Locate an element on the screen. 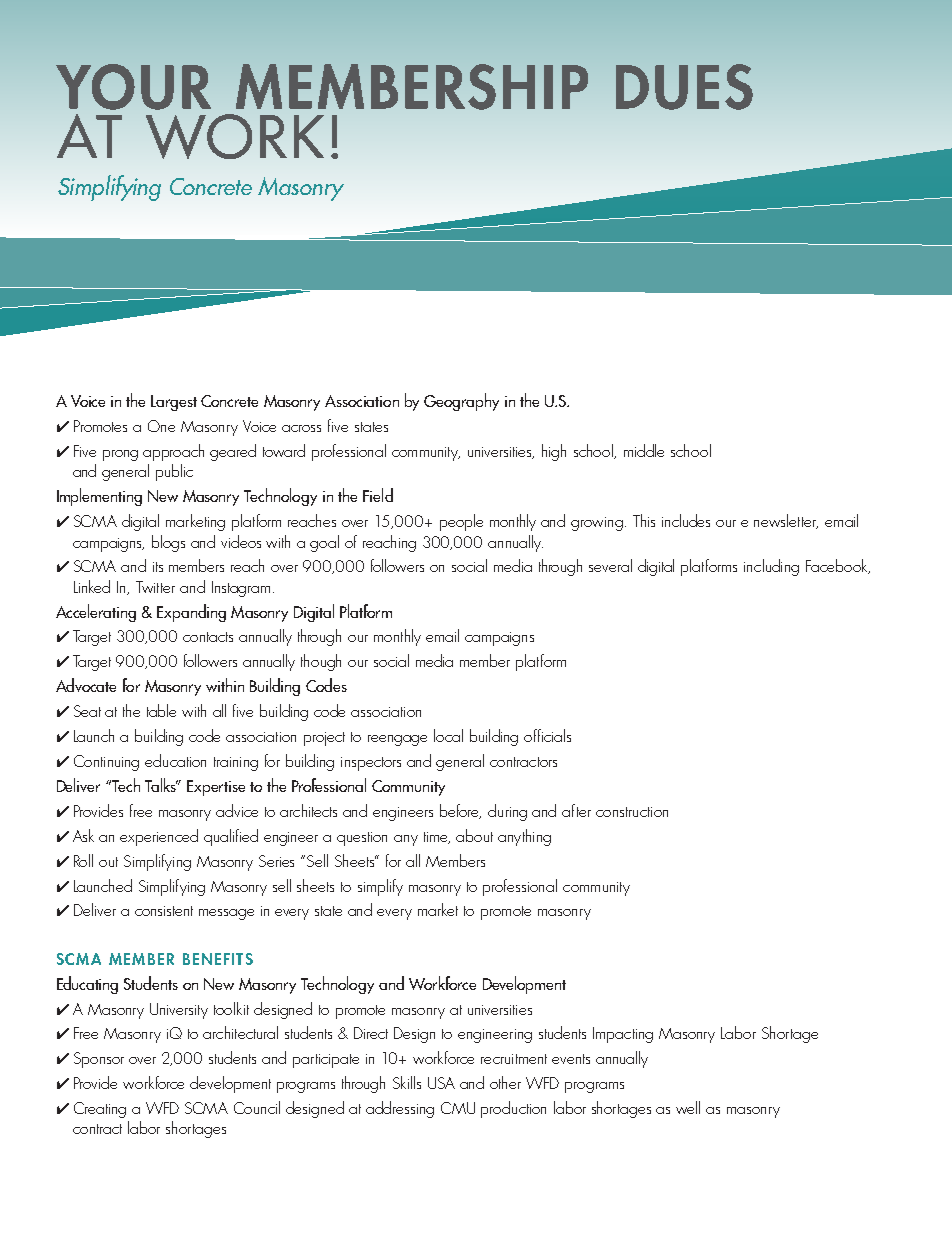  middle is located at coordinates (644, 450).
